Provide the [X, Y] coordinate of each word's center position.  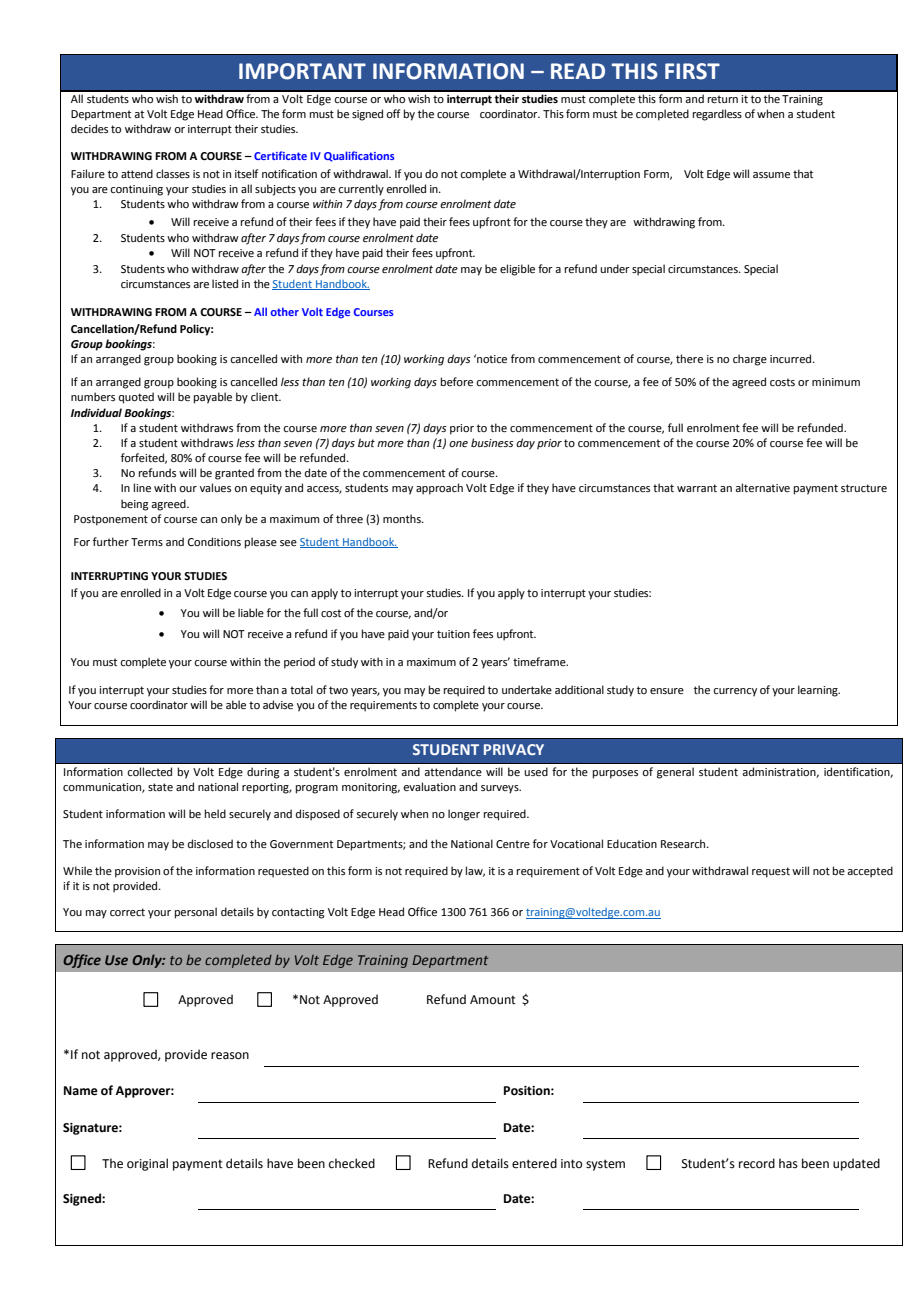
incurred [792, 358]
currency [735, 692]
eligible [517, 270]
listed [225, 283]
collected [149, 771]
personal [196, 913]
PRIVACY [514, 749]
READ [578, 71]
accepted [870, 872]
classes [173, 173]
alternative [762, 487]
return [723, 99]
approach [439, 489]
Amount [493, 999]
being [135, 505]
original [147, 1164]
